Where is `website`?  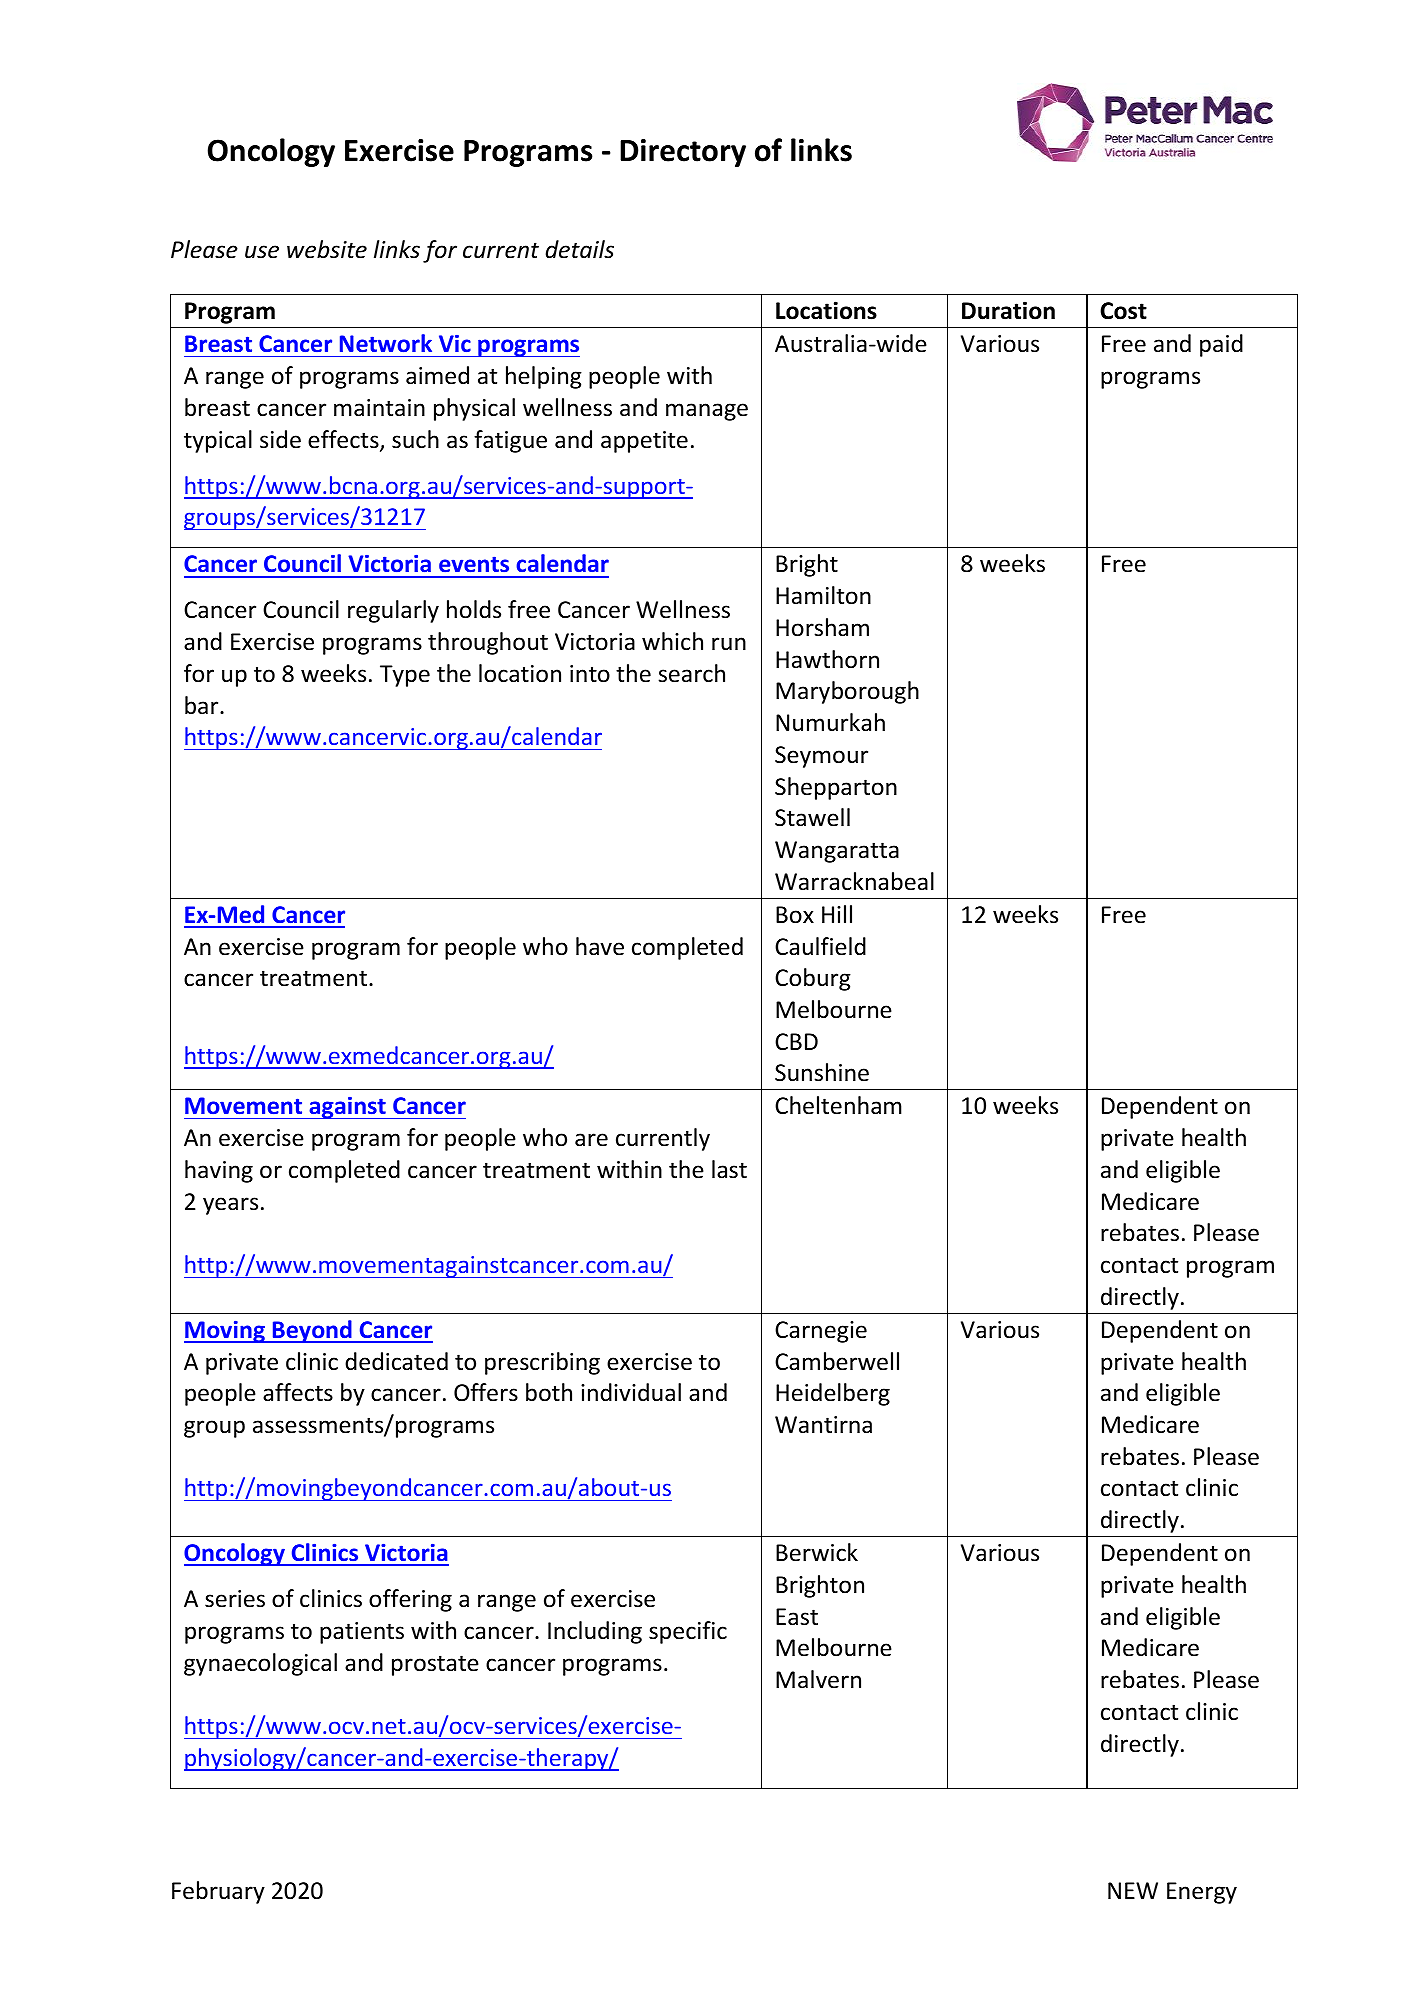 website is located at coordinates (327, 249).
